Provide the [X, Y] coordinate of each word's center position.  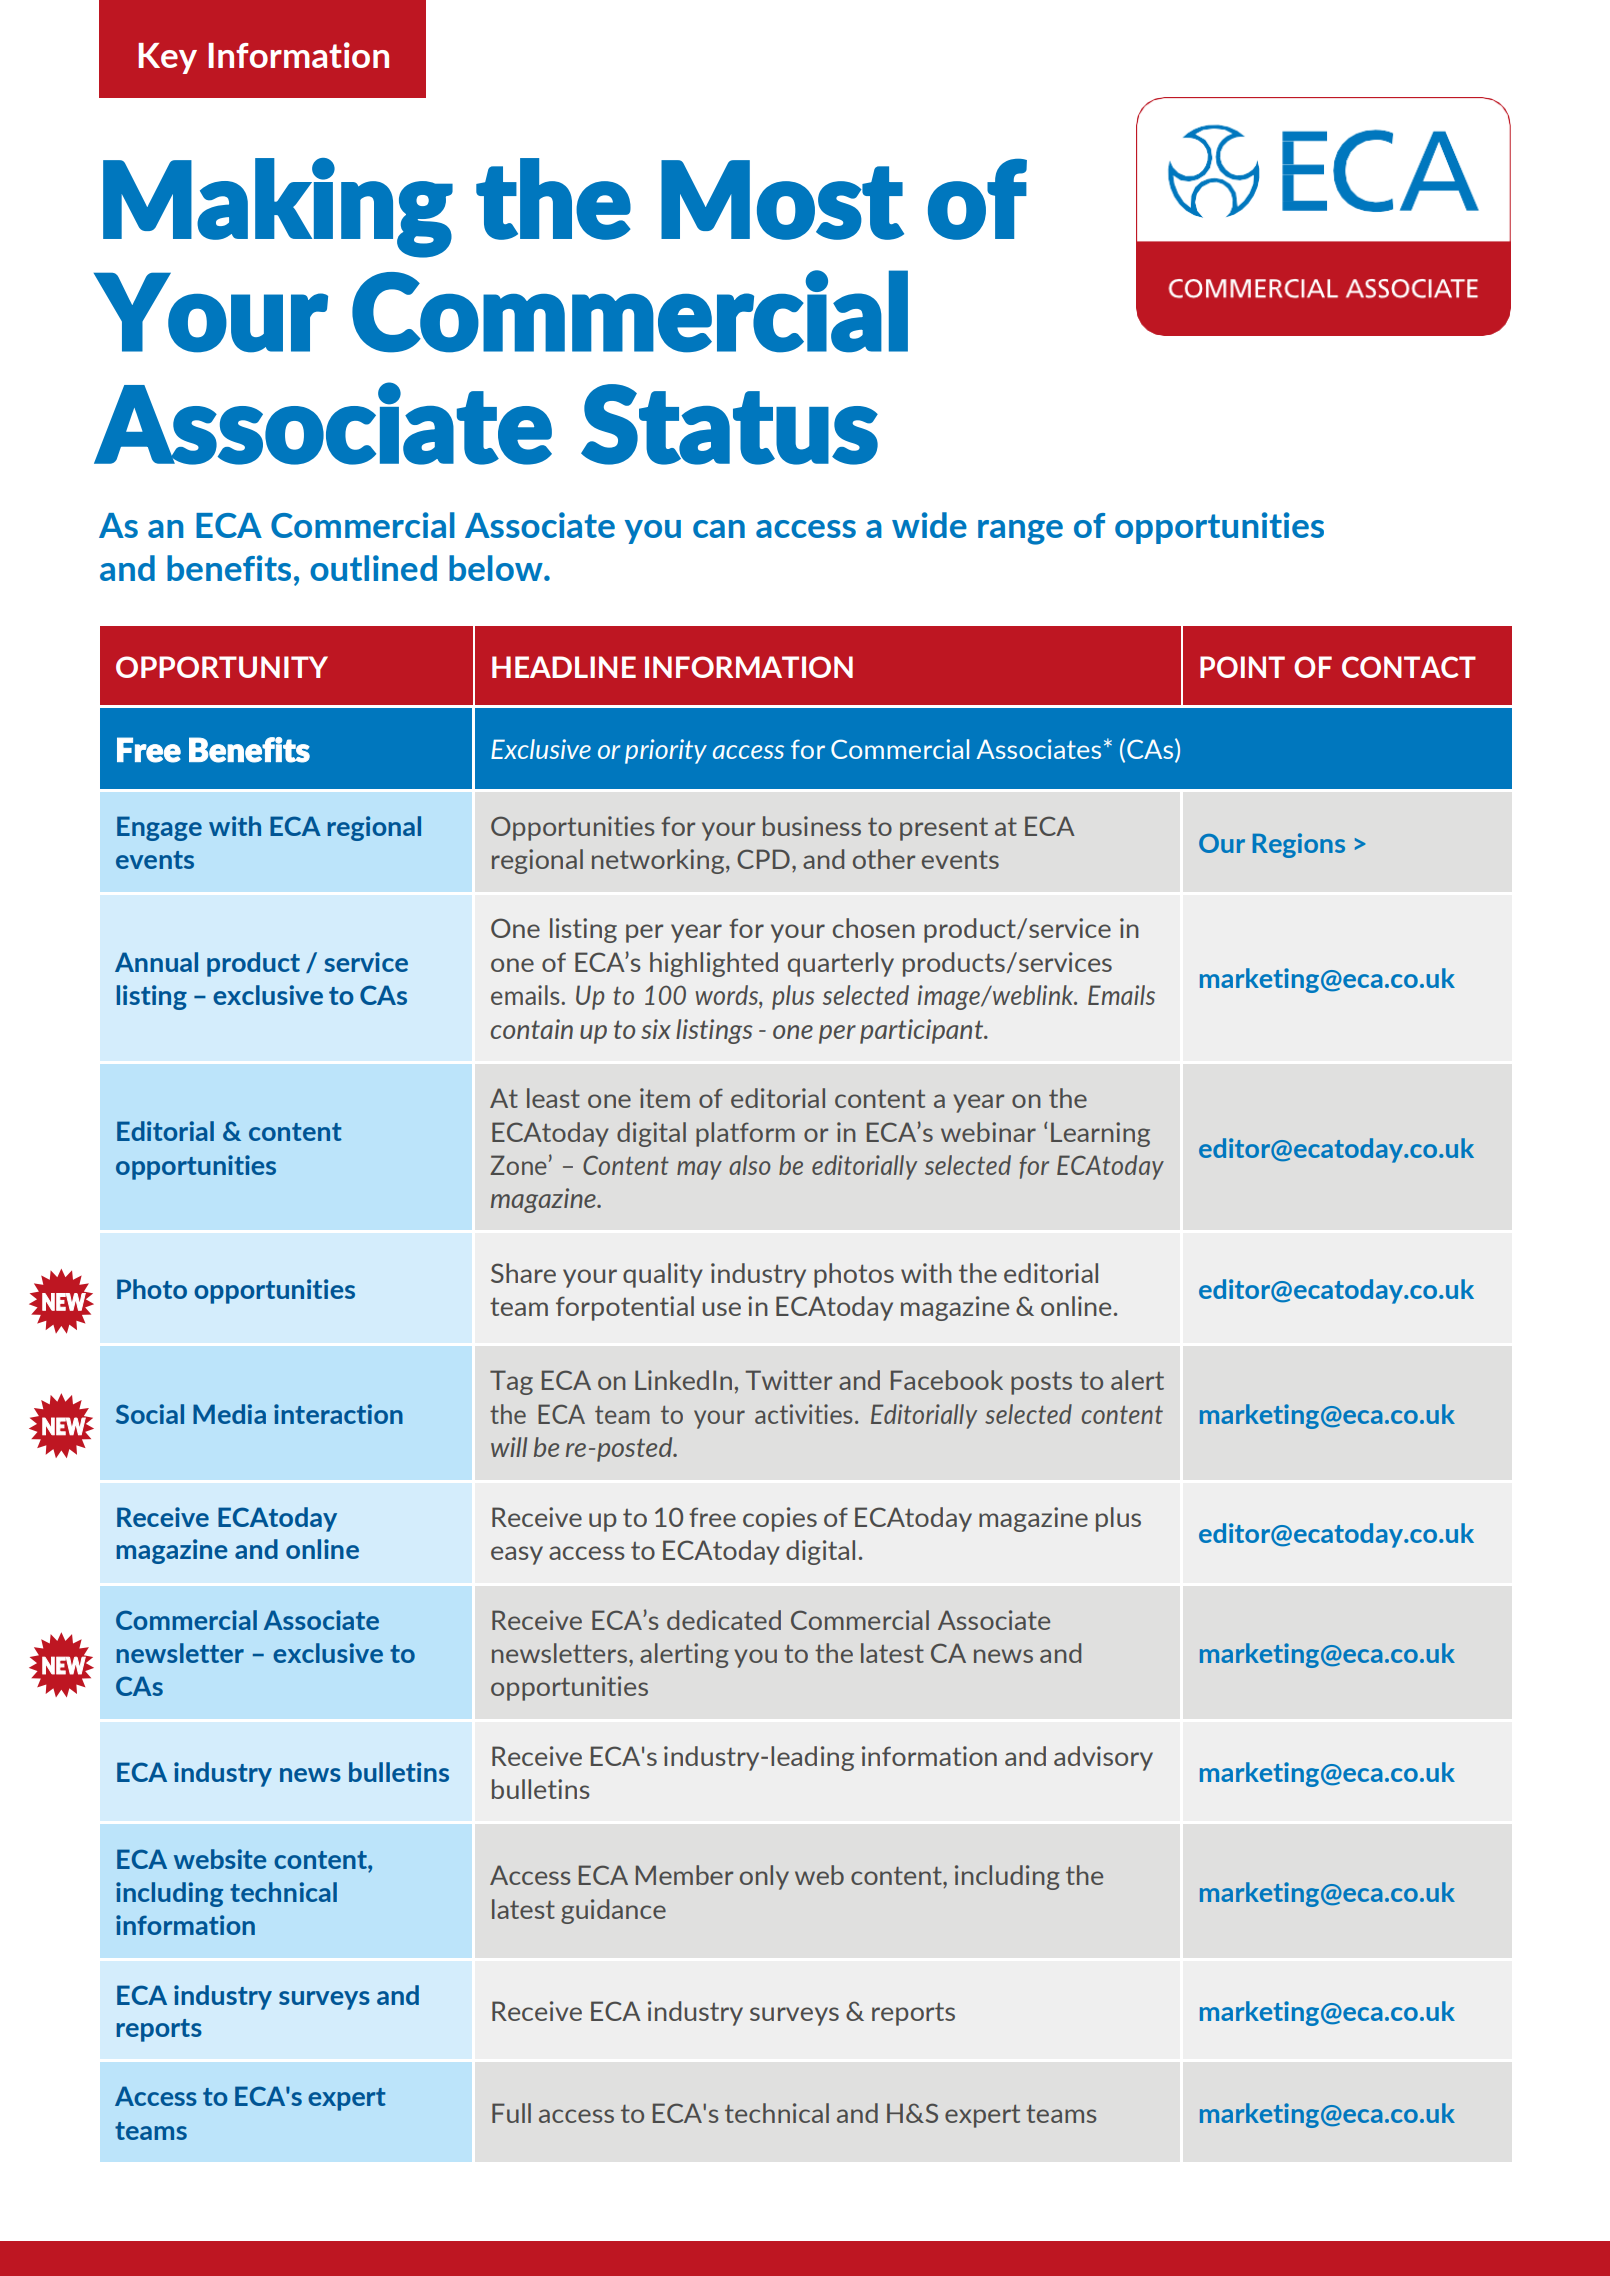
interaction [338, 1414]
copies [780, 1519]
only [764, 1877]
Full [511, 2113]
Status [729, 424]
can [719, 529]
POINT [1242, 667]
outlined [373, 568]
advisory [1103, 1758]
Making [278, 208]
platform [745, 1134]
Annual [156, 962]
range [1020, 532]
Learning [1100, 1134]
